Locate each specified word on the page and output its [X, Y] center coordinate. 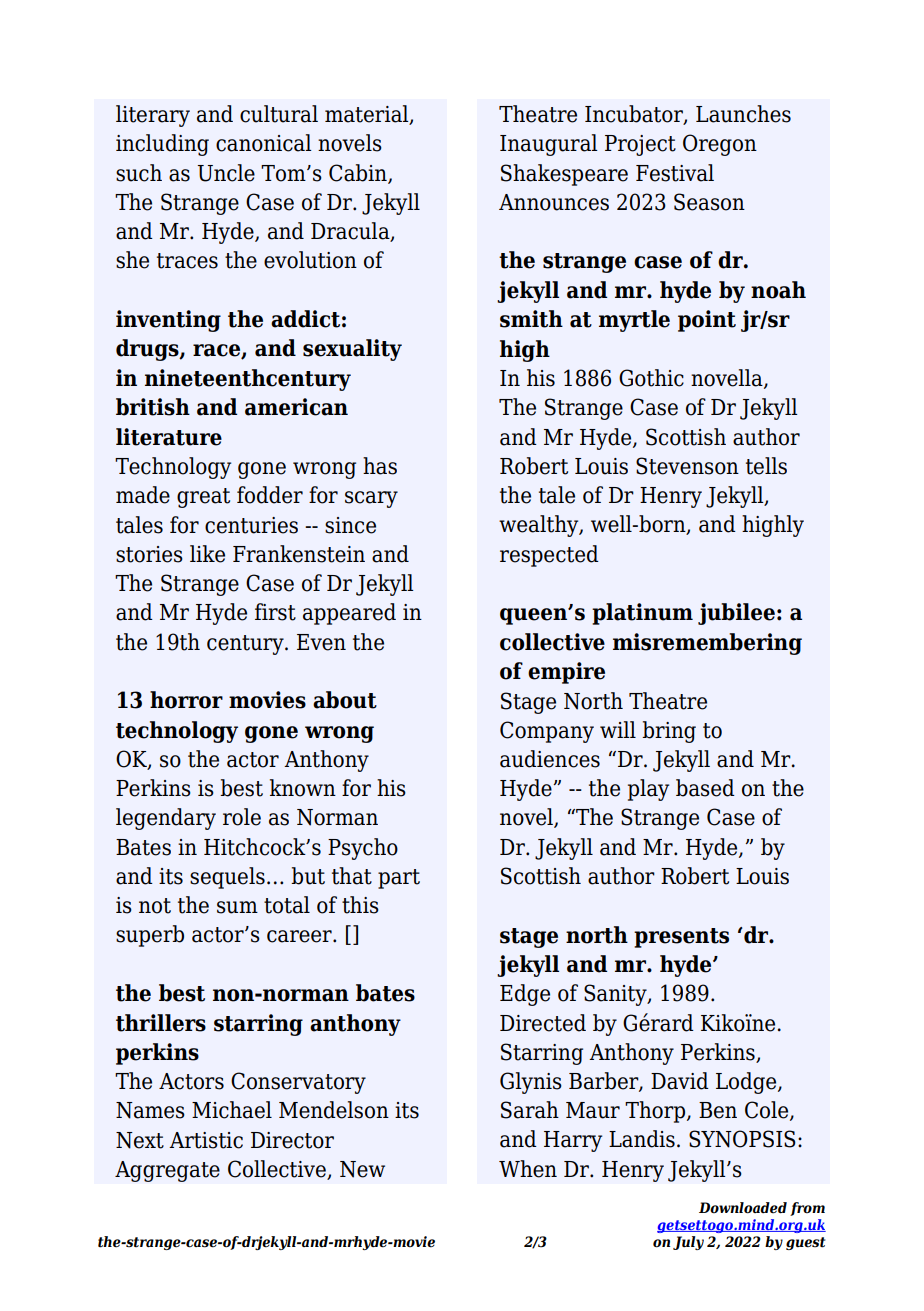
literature [169, 437]
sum [237, 907]
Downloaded [743, 1208]
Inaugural [548, 145]
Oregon [720, 145]
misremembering [707, 644]
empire [566, 673]
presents [681, 938]
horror [186, 700]
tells [766, 466]
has [380, 466]
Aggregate [167, 1171]
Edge [525, 995]
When [528, 1169]
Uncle [226, 173]
